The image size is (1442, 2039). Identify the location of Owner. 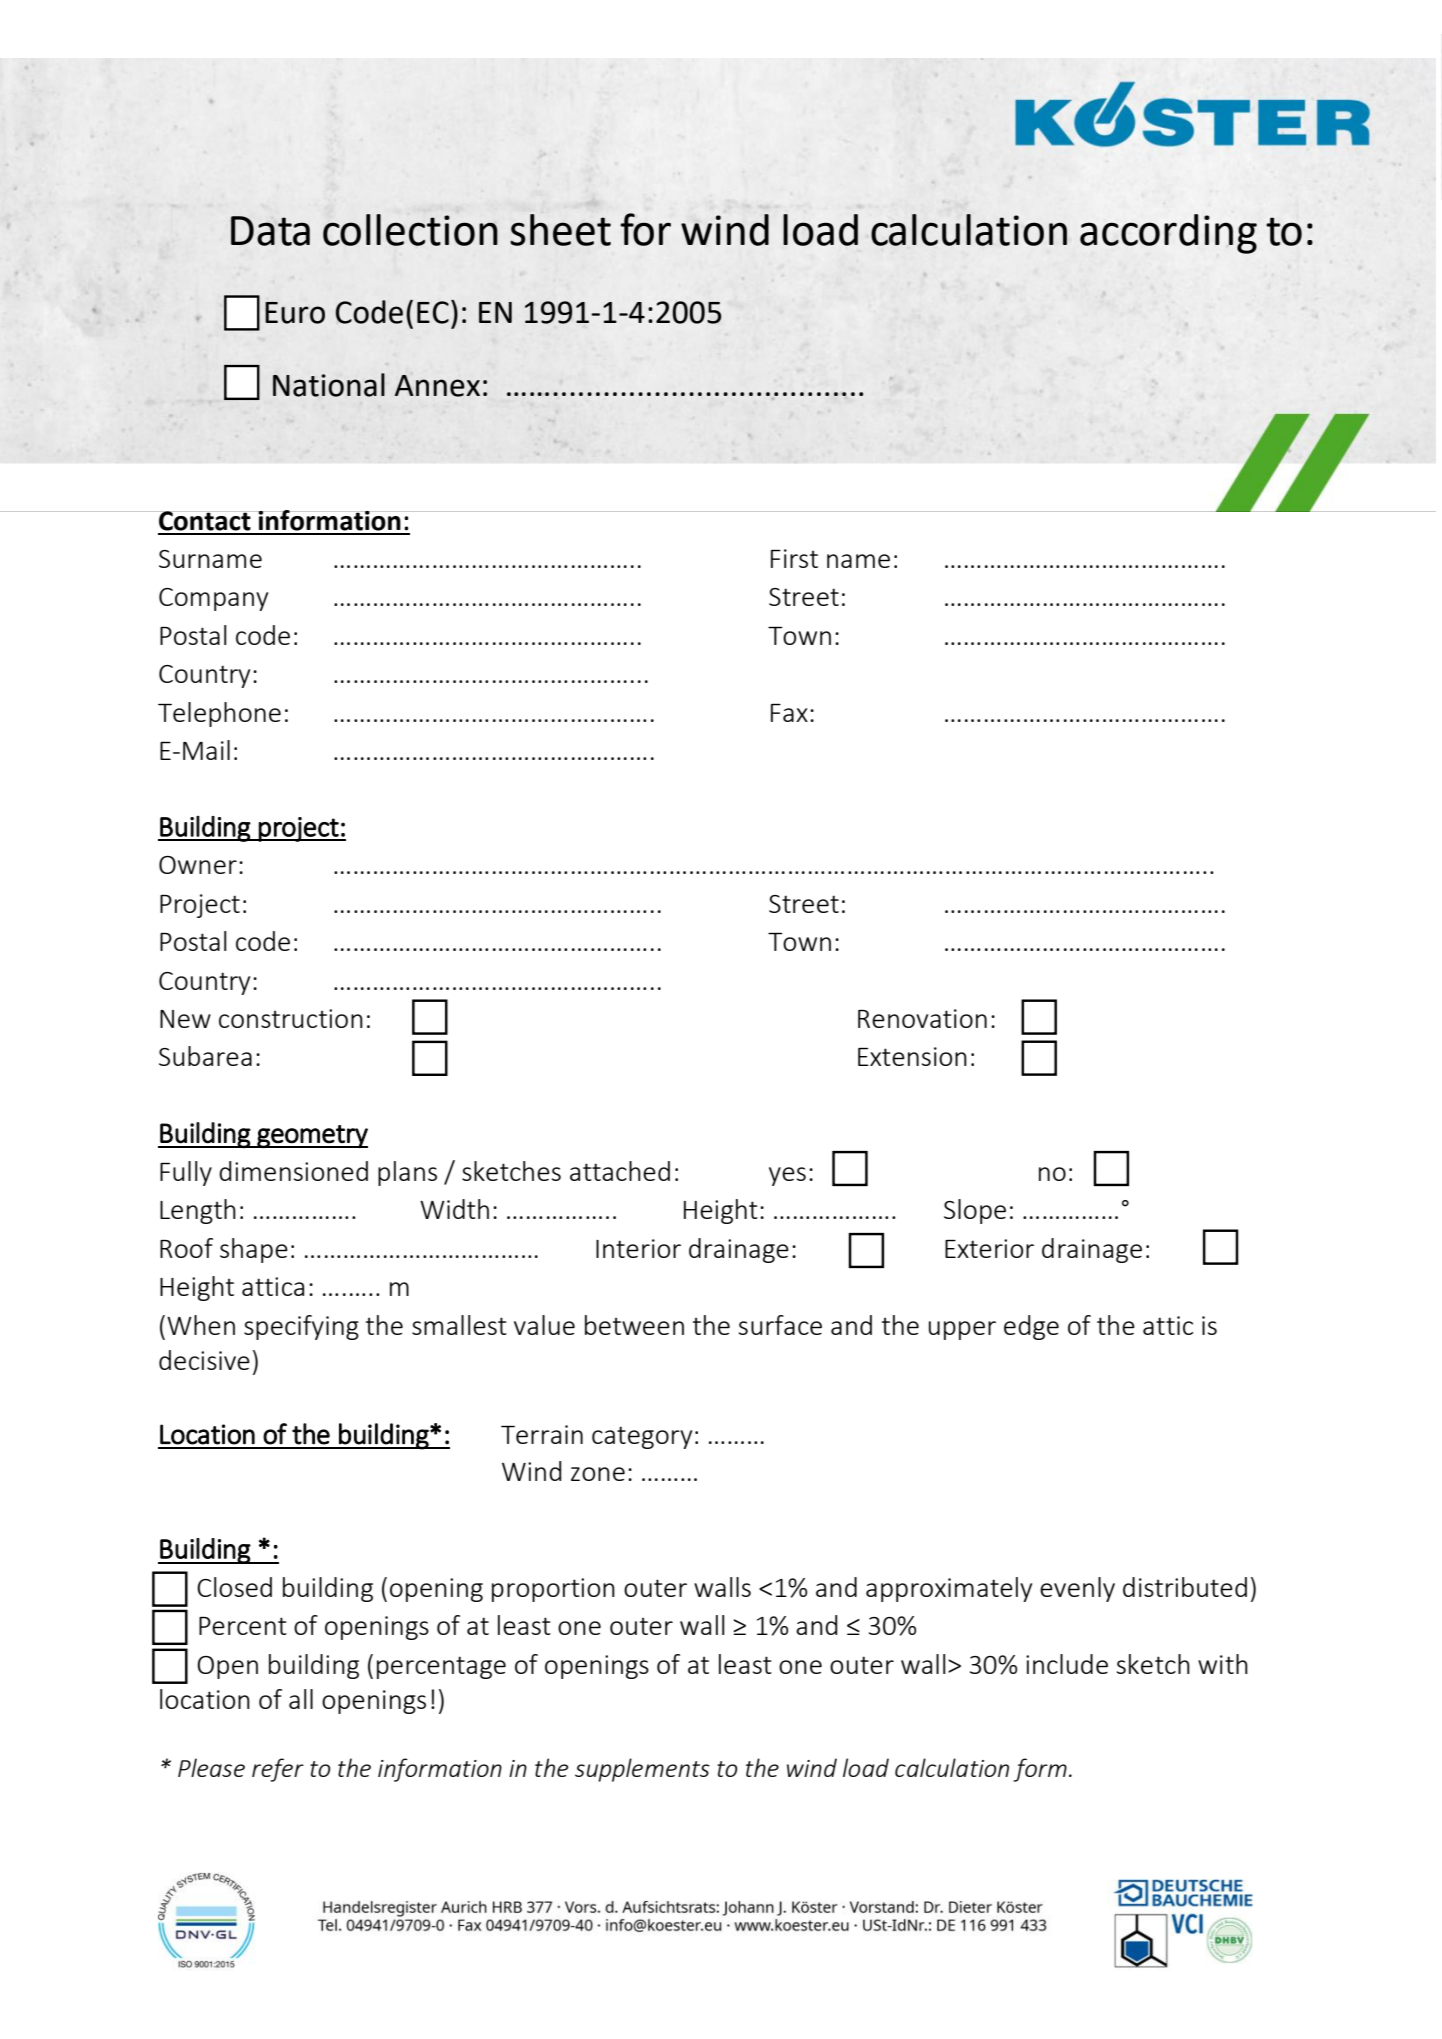
(198, 865).
